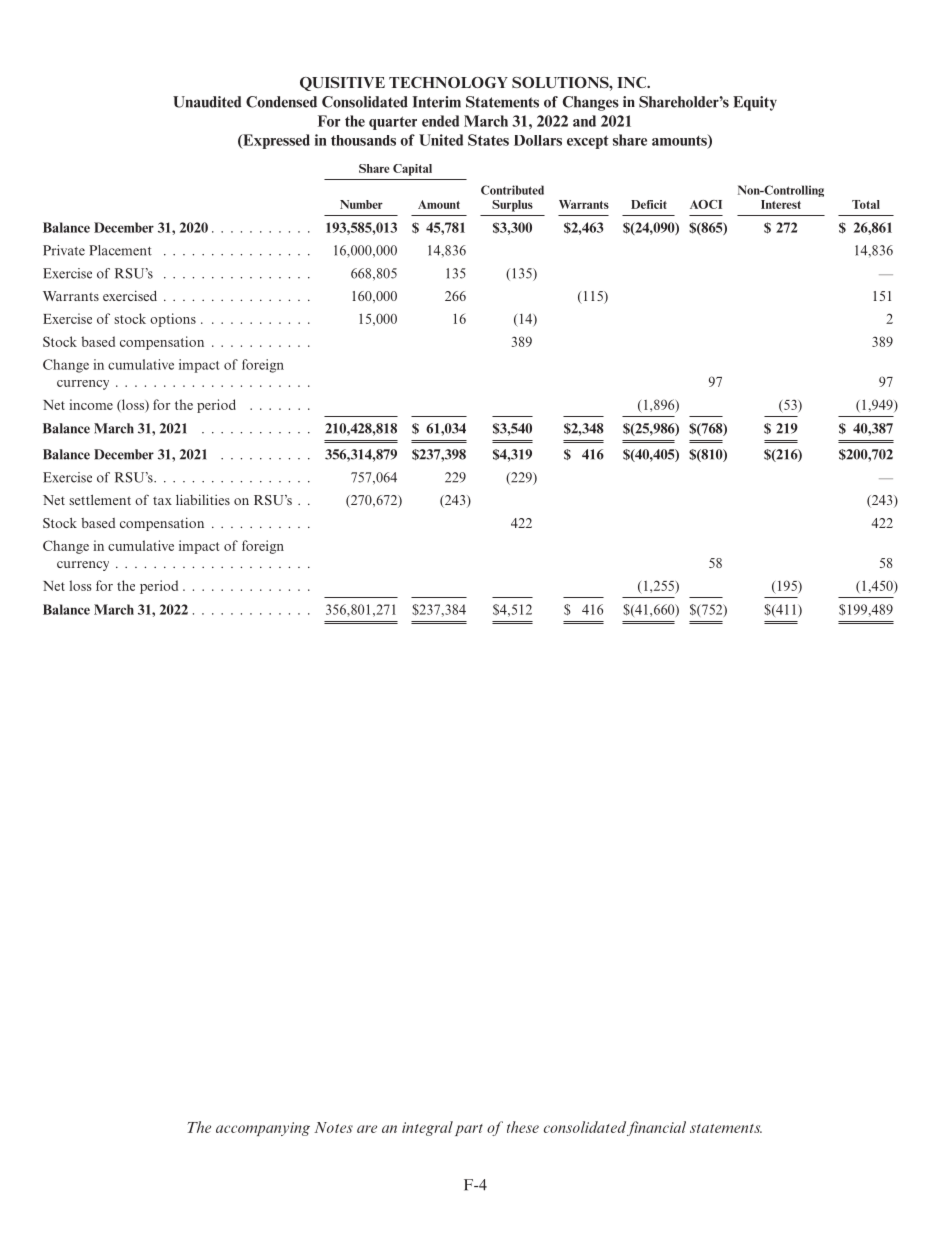 This document has height=1241, width=952. Describe the element at coordinates (162, 500) in the document. I see `tax` at that location.
